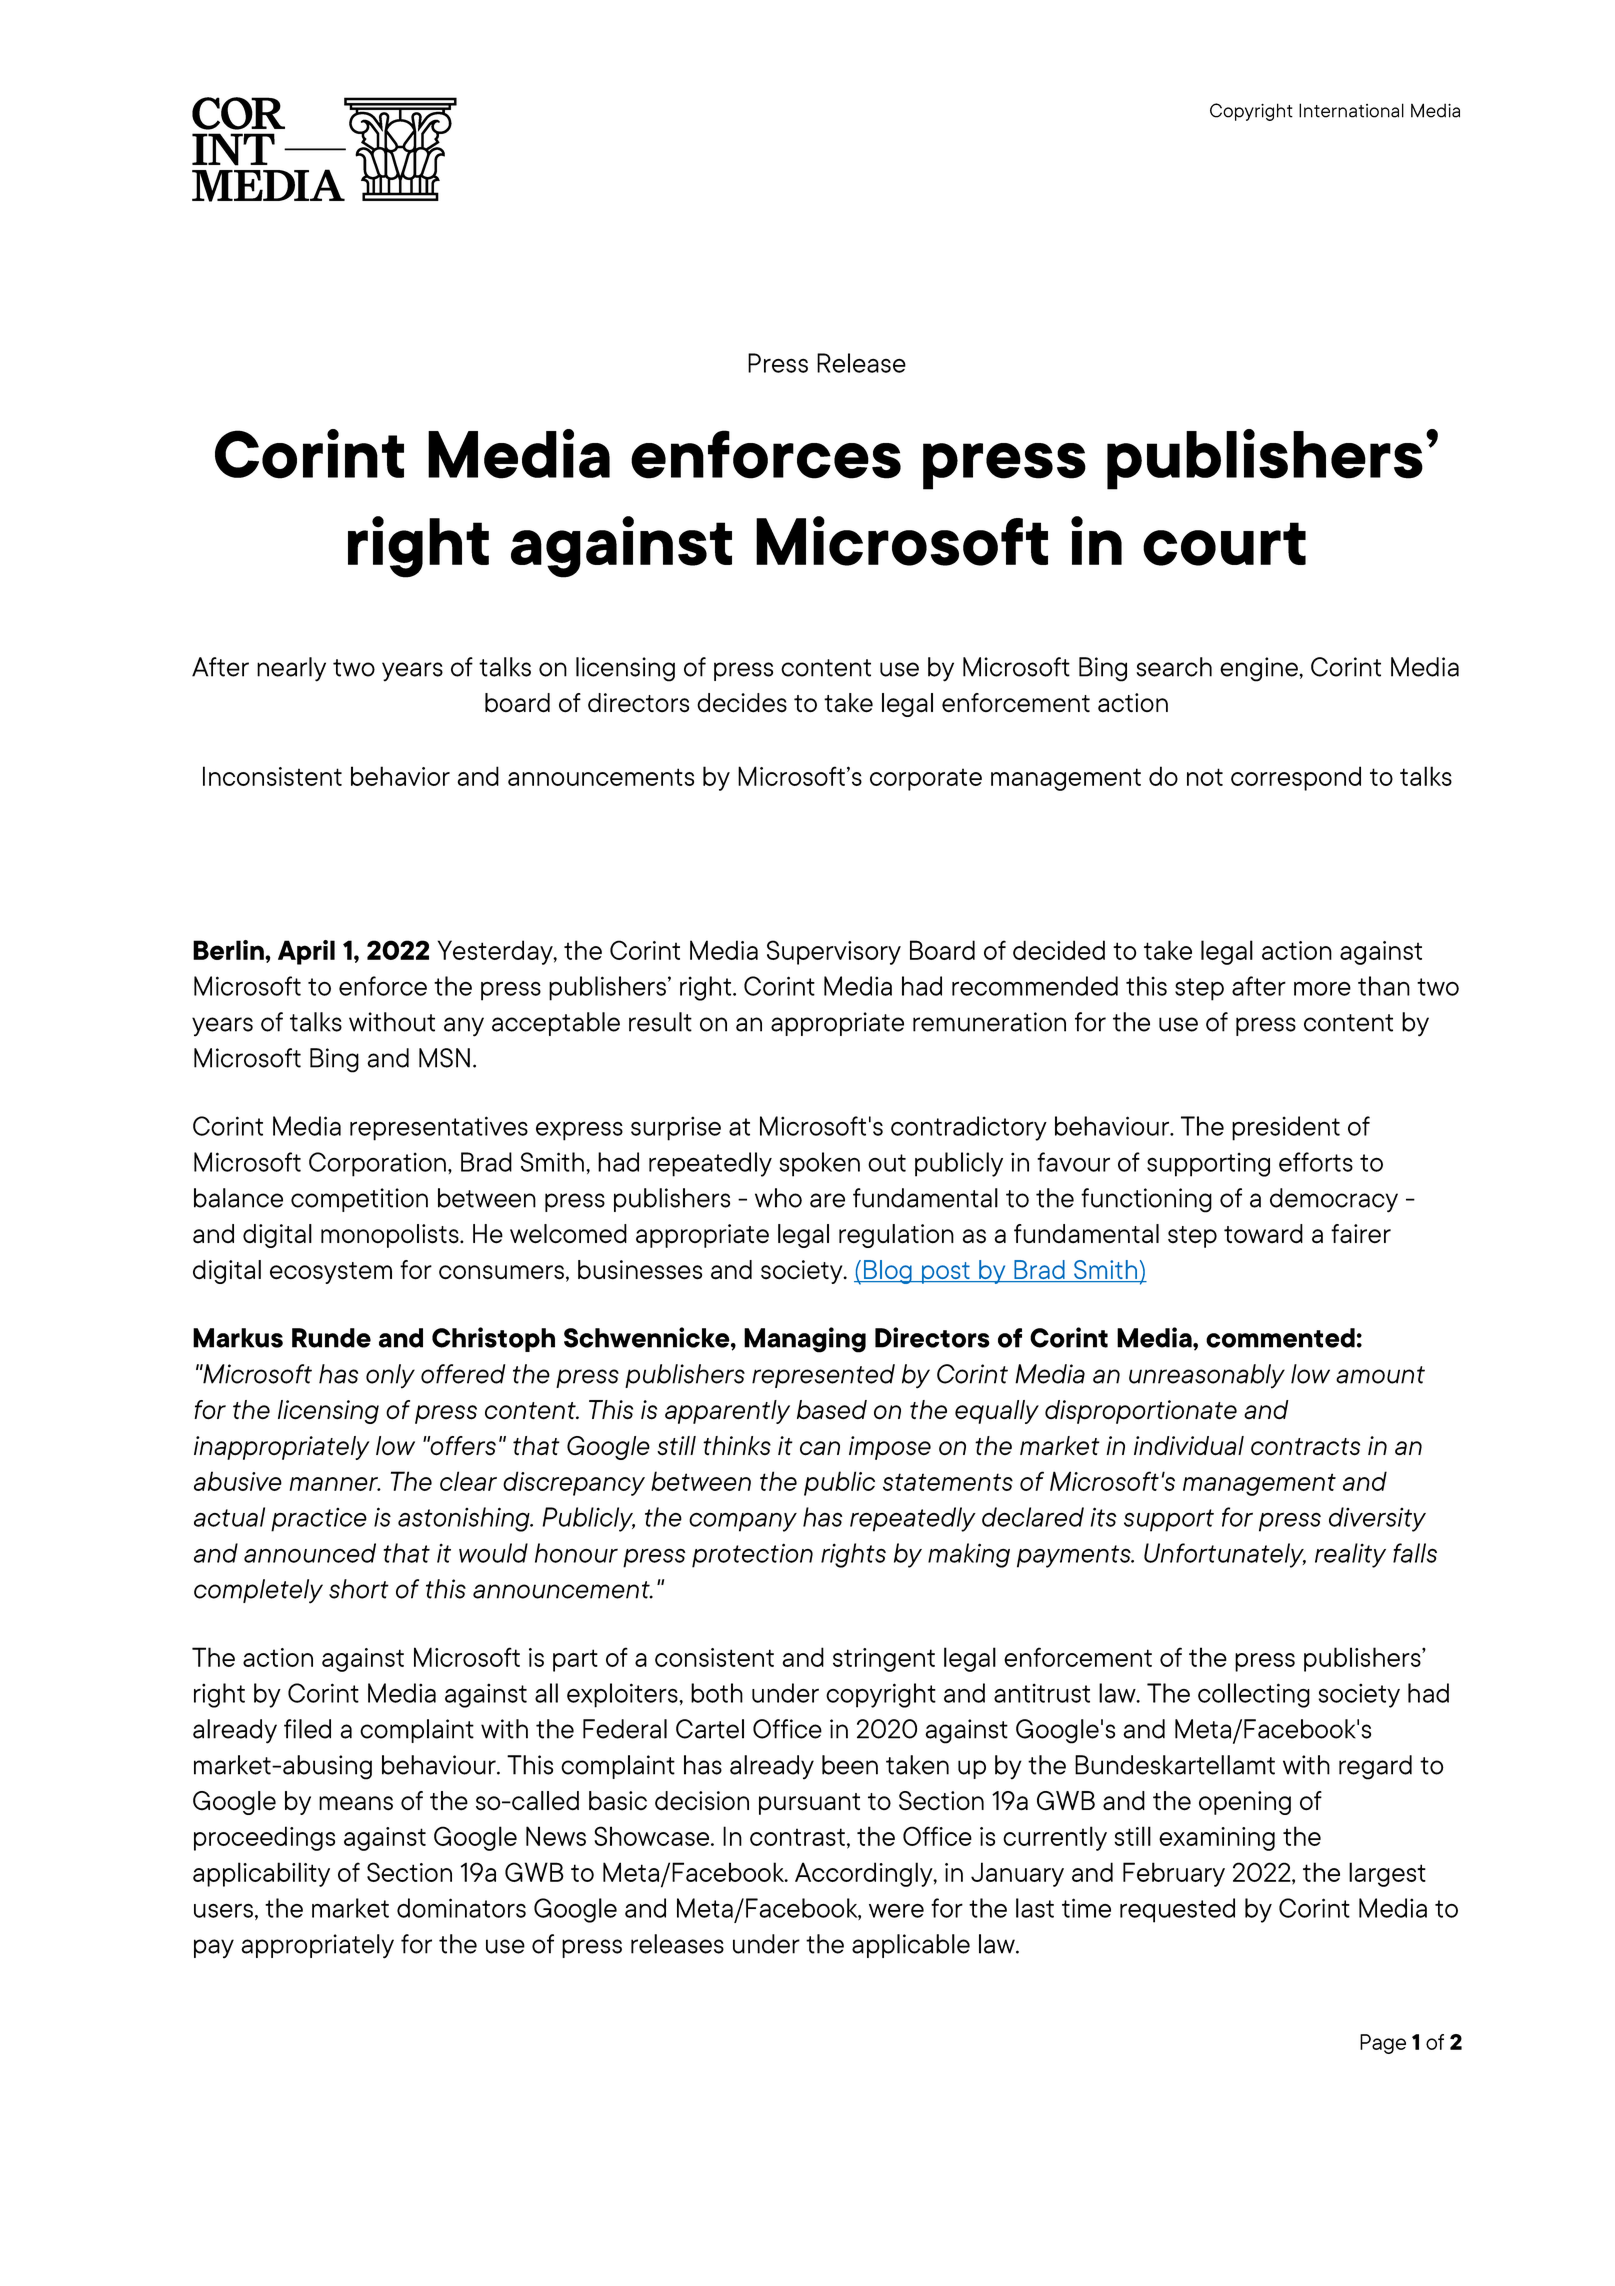 The width and height of the screenshot is (1615, 2286). I want to click on International, so click(1351, 110).
